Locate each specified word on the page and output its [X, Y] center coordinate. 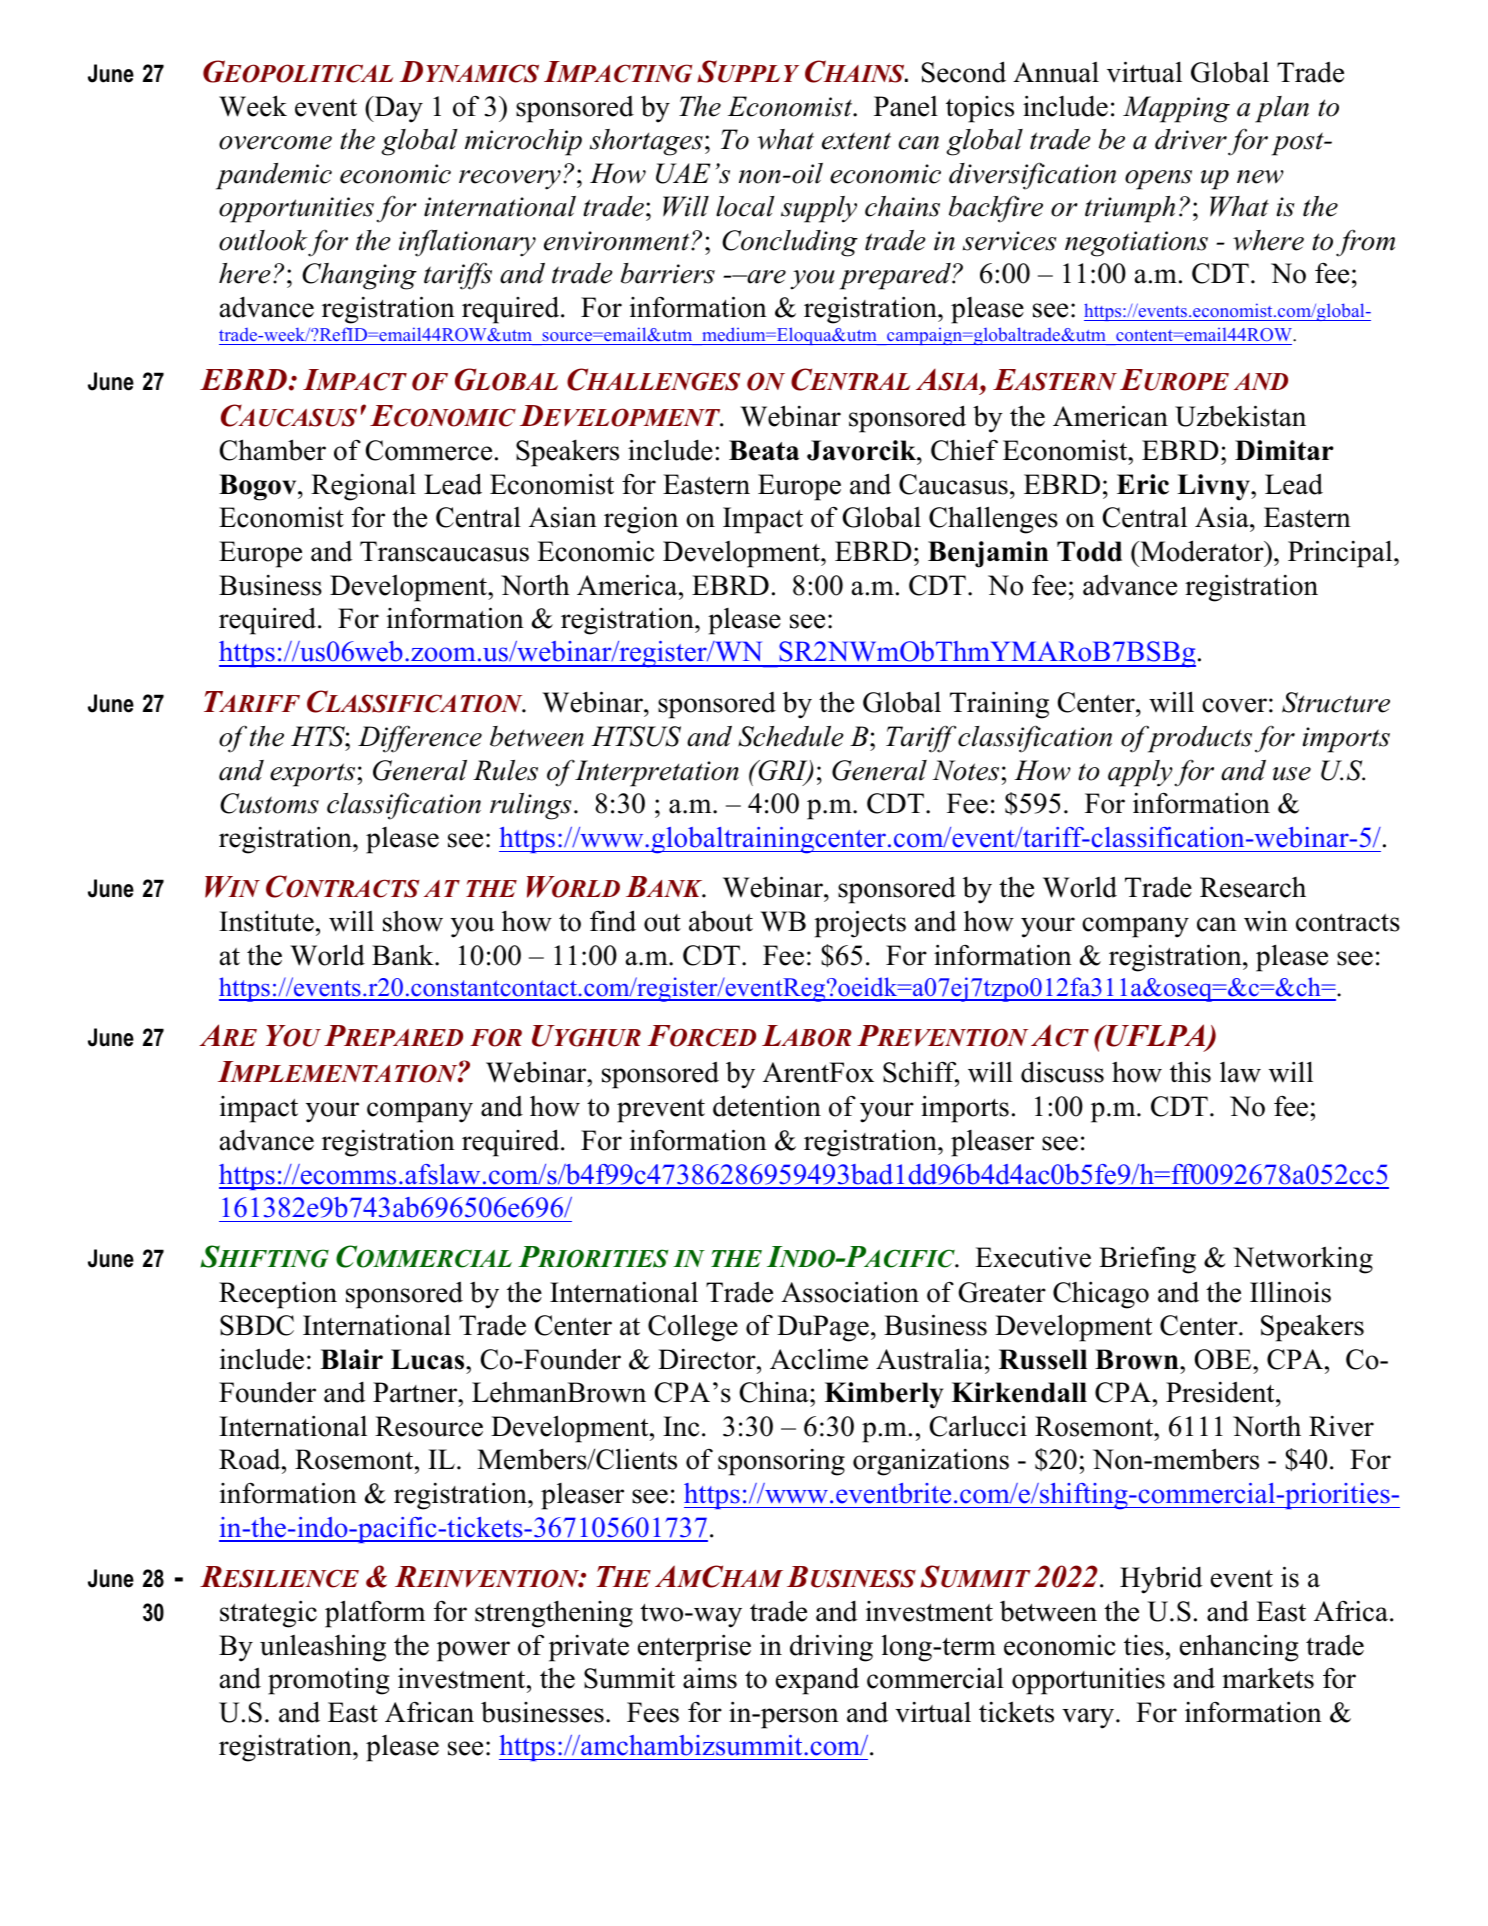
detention [767, 1106]
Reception [278, 1295]
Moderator [1202, 551]
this [1190, 1072]
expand [817, 1681]
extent [856, 141]
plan [1282, 109]
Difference [420, 739]
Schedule [791, 736]
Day [397, 109]
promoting [328, 1681]
